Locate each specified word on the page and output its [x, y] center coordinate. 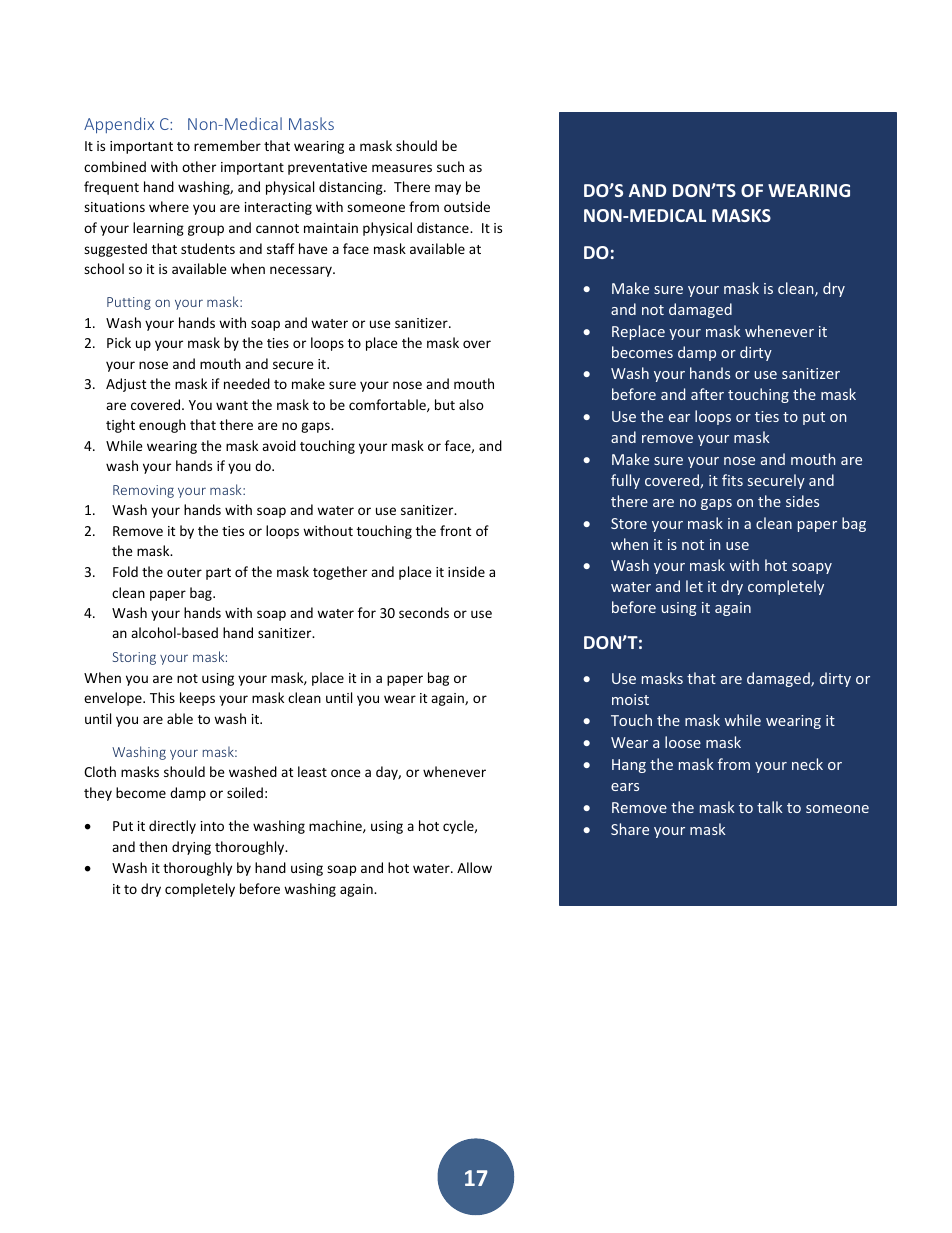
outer [184, 572]
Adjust [126, 385]
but [445, 404]
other [199, 166]
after [707, 394]
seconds [424, 612]
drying [191, 848]
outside [467, 206]
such [450, 166]
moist [630, 699]
